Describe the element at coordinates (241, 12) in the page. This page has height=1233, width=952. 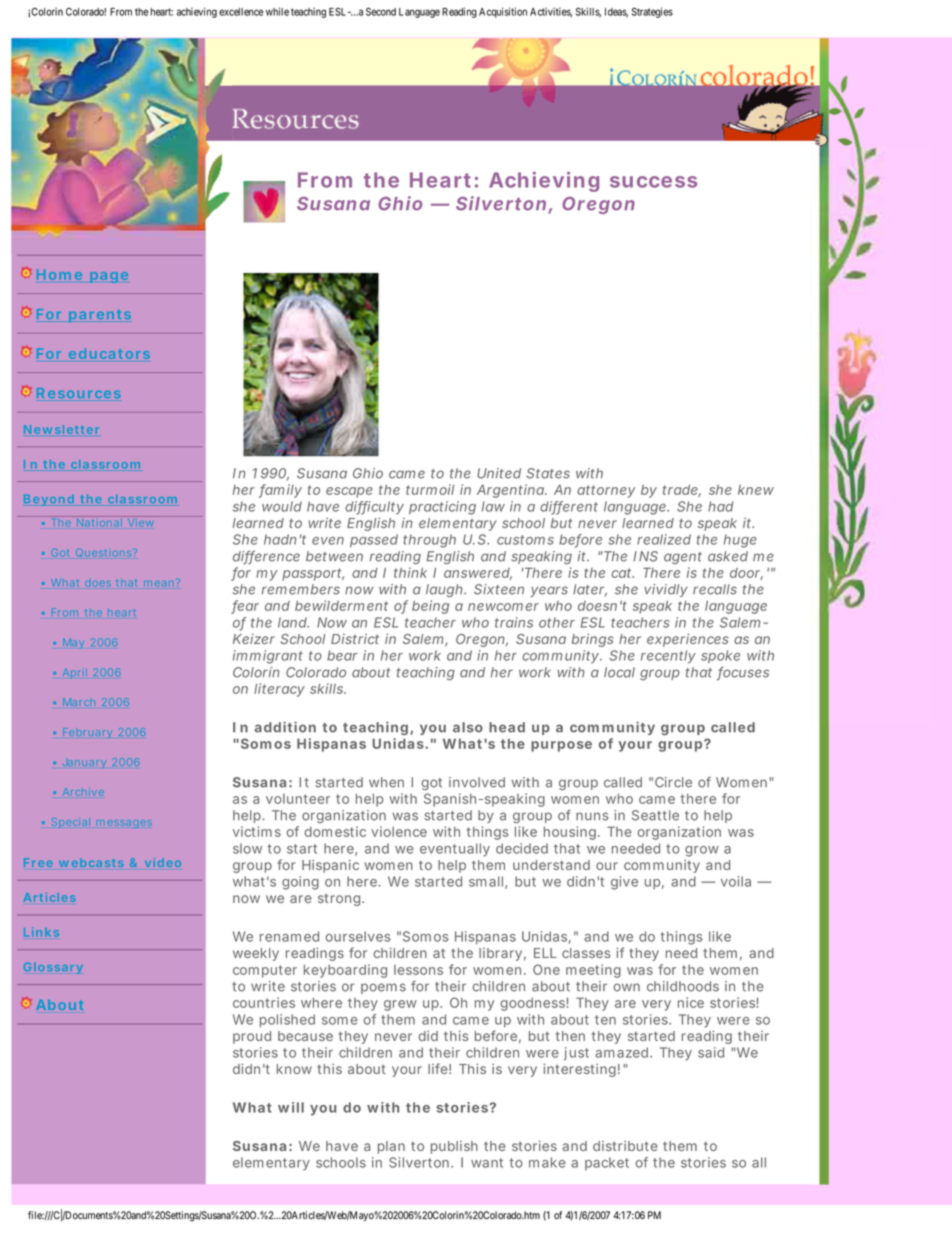
I see `excellence` at that location.
